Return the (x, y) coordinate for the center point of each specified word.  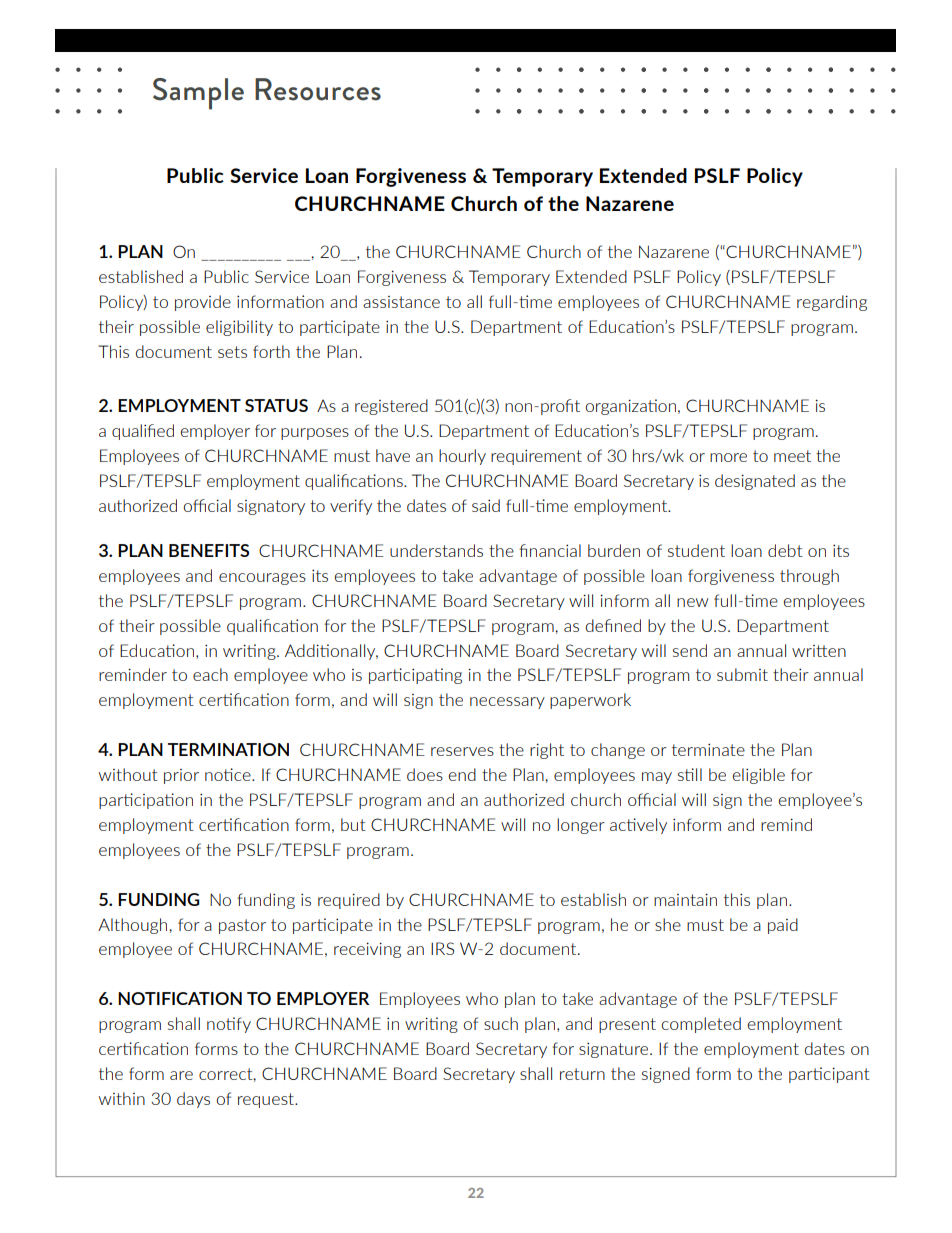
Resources (318, 89)
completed (701, 1025)
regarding (832, 303)
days (193, 1100)
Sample (198, 94)
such (501, 1023)
